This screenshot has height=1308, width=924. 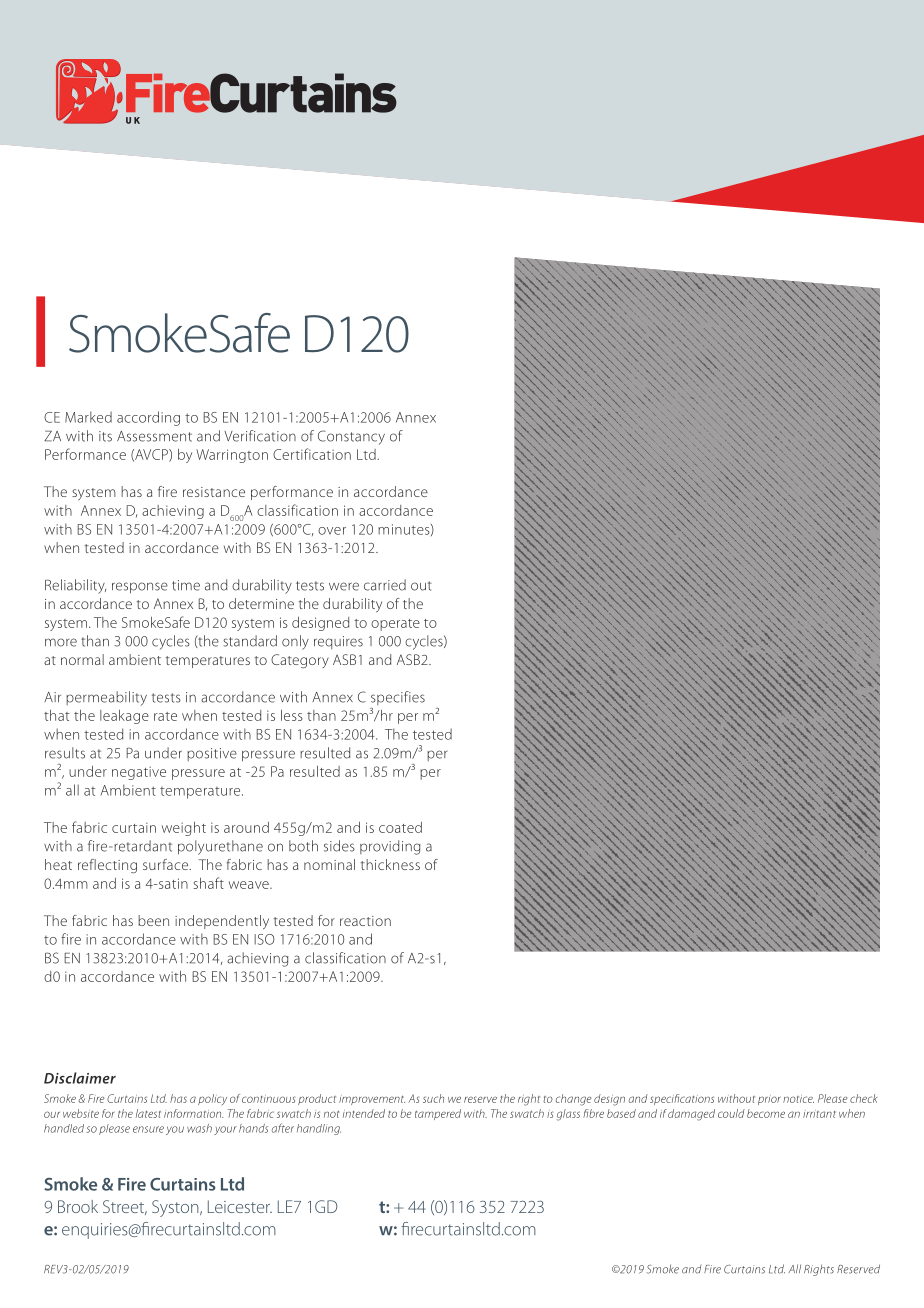 I want to click on Certification, so click(x=312, y=454).
